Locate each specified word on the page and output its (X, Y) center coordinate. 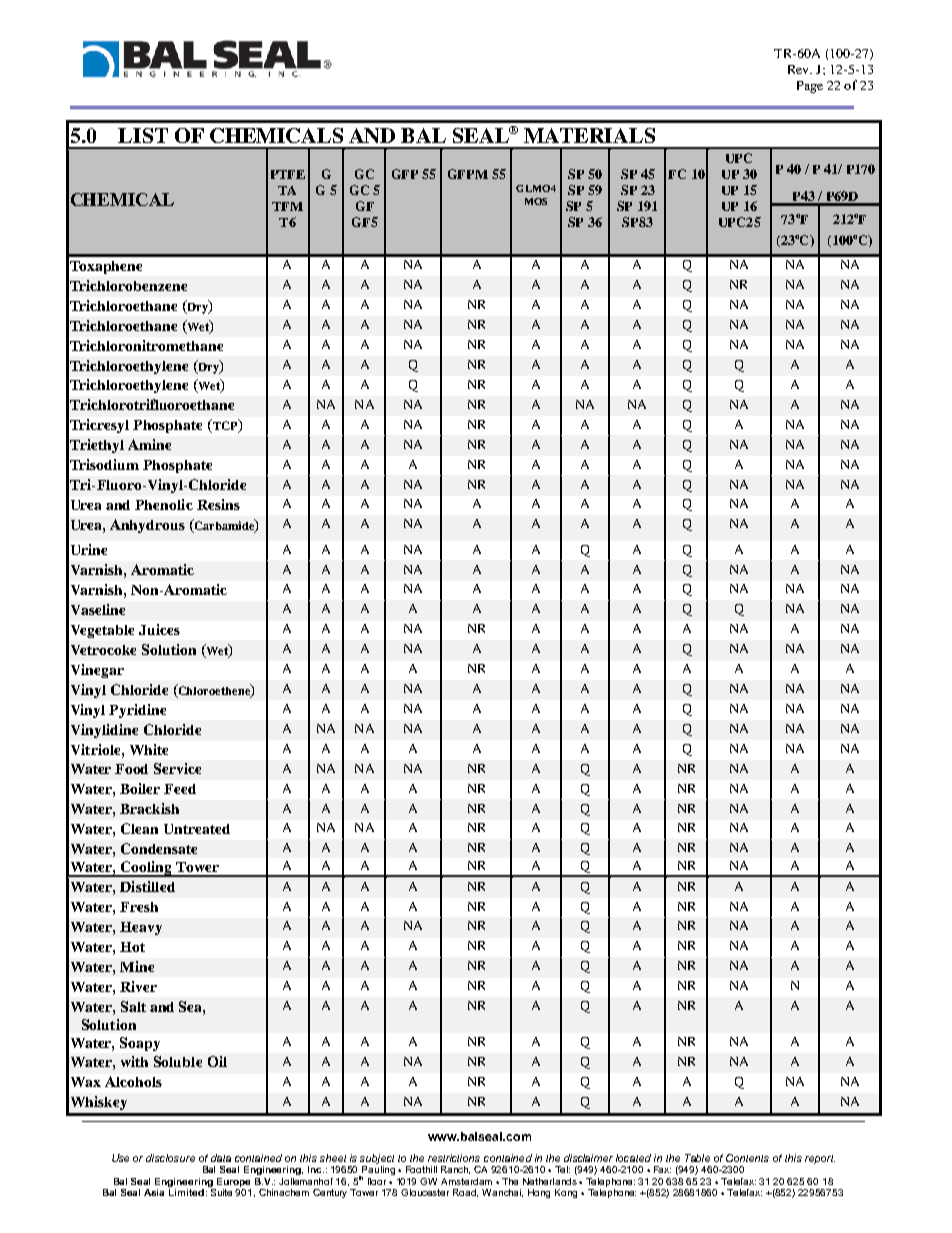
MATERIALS (589, 135)
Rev (799, 69)
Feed (180, 789)
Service (177, 768)
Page (810, 87)
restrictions (454, 1158)
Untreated (197, 829)
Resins (218, 504)
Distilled (147, 886)
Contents (747, 1158)
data (221, 1158)
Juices (159, 629)
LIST (143, 135)
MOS (536, 201)
